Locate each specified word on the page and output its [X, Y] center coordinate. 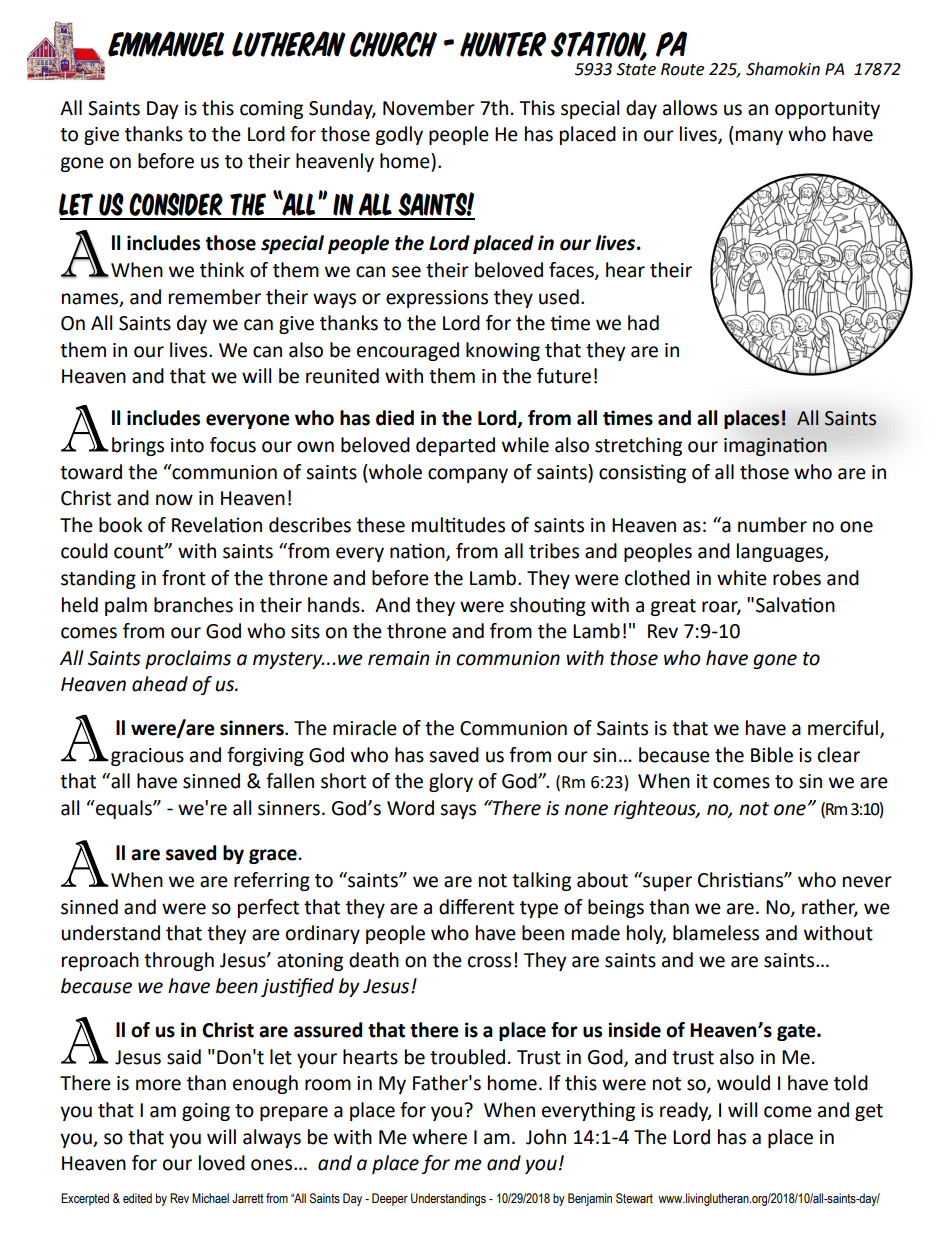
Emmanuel [166, 44]
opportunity [827, 110]
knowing [503, 351]
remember [215, 297]
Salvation [795, 605]
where [439, 1137]
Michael [210, 1198]
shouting [548, 606]
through [179, 961]
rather [830, 907]
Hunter [503, 44]
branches [193, 605]
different [476, 907]
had [643, 323]
